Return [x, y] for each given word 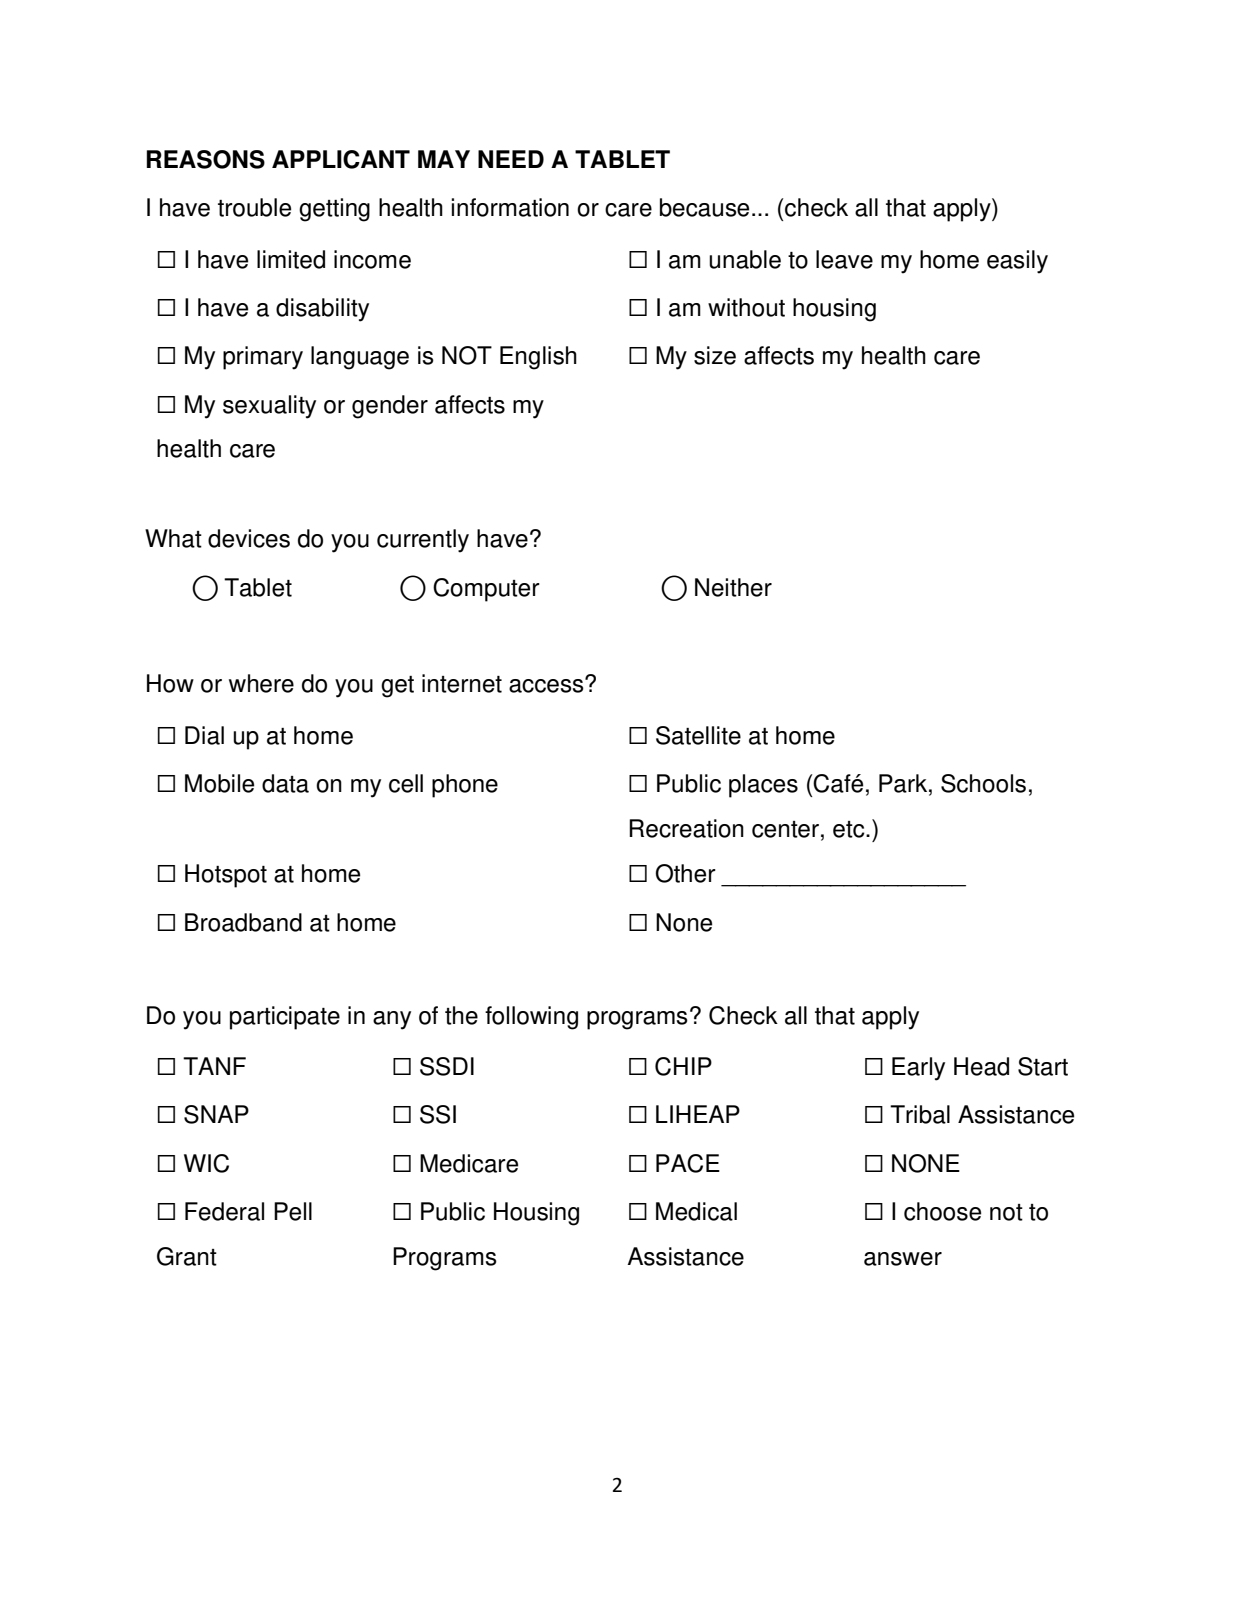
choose [942, 1211]
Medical [696, 1211]
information [510, 207]
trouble [254, 207]
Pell [293, 1211]
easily [1017, 262]
